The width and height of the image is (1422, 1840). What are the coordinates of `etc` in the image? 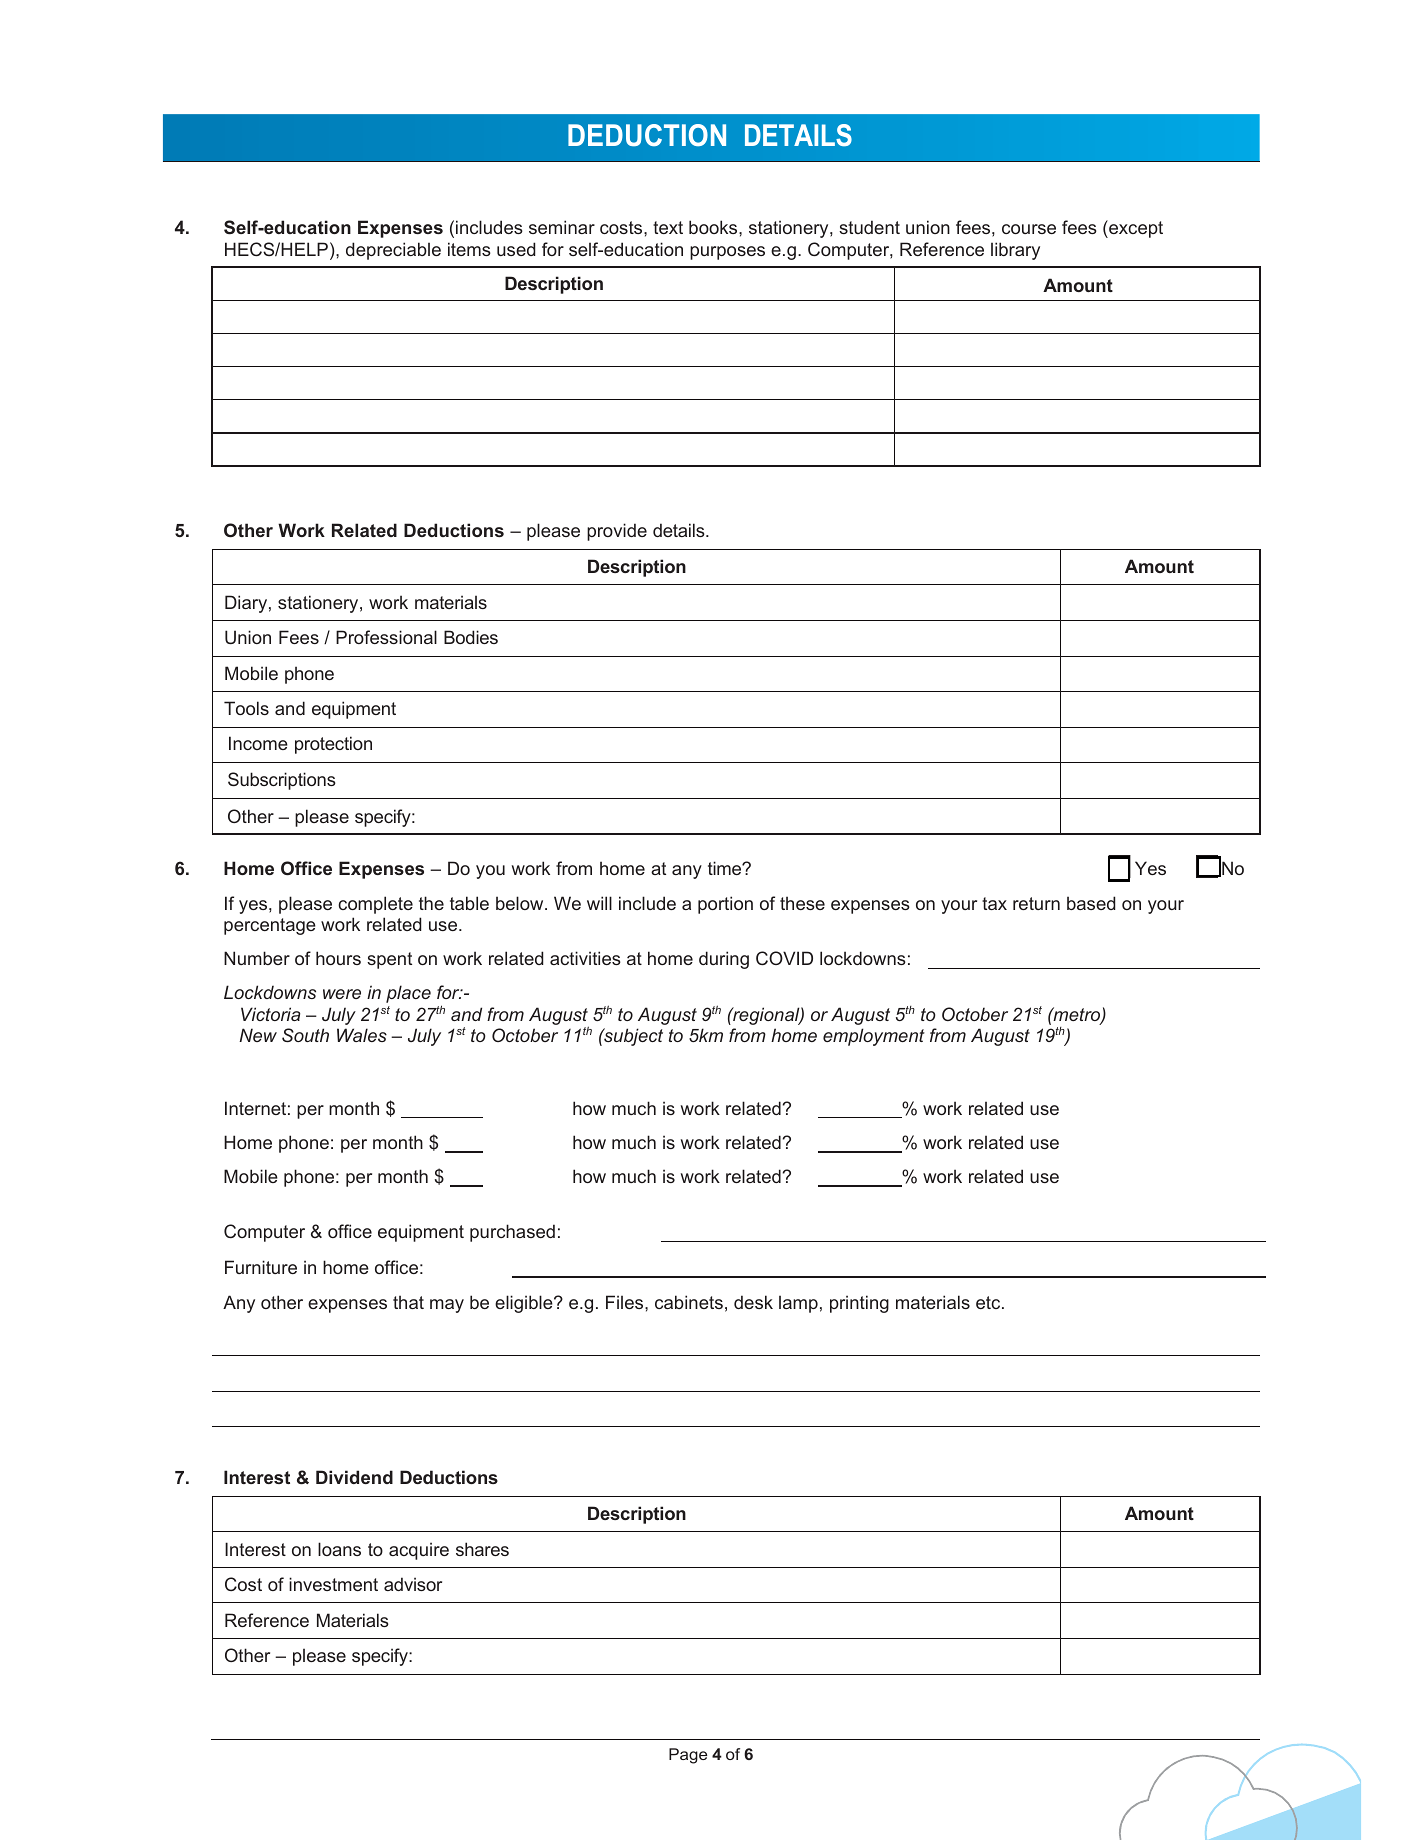 It's located at (989, 1302).
